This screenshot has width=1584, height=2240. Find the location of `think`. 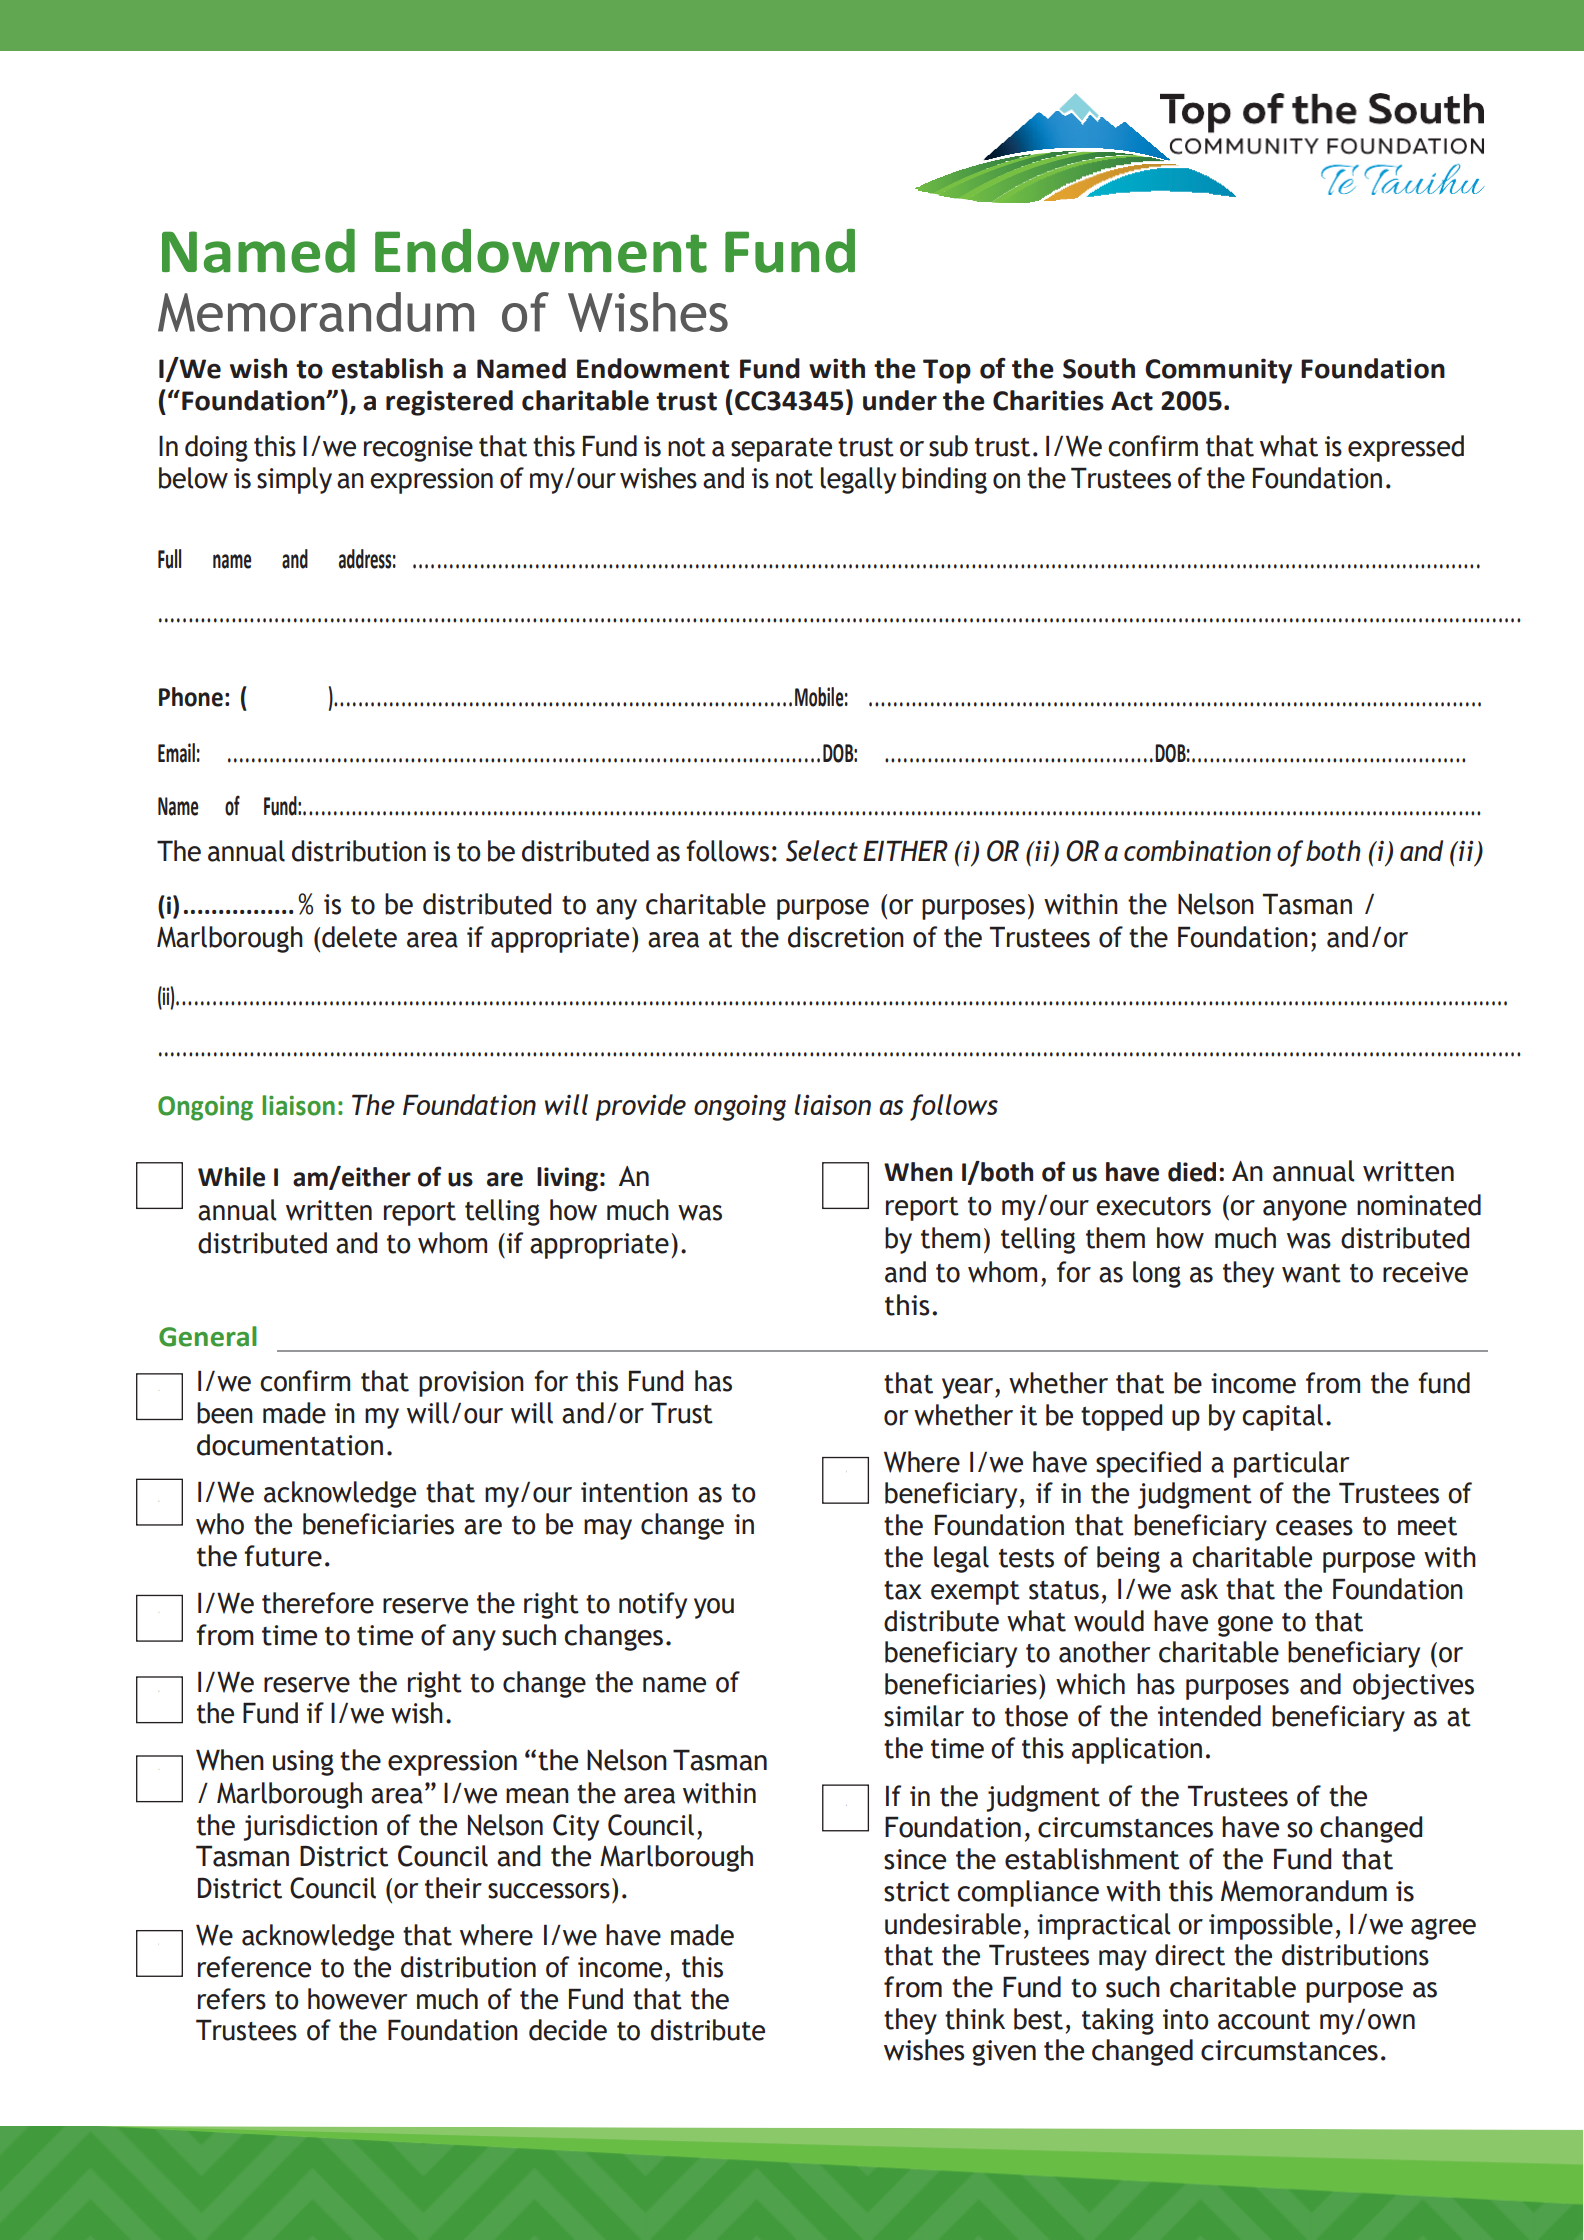

think is located at coordinates (975, 2019).
